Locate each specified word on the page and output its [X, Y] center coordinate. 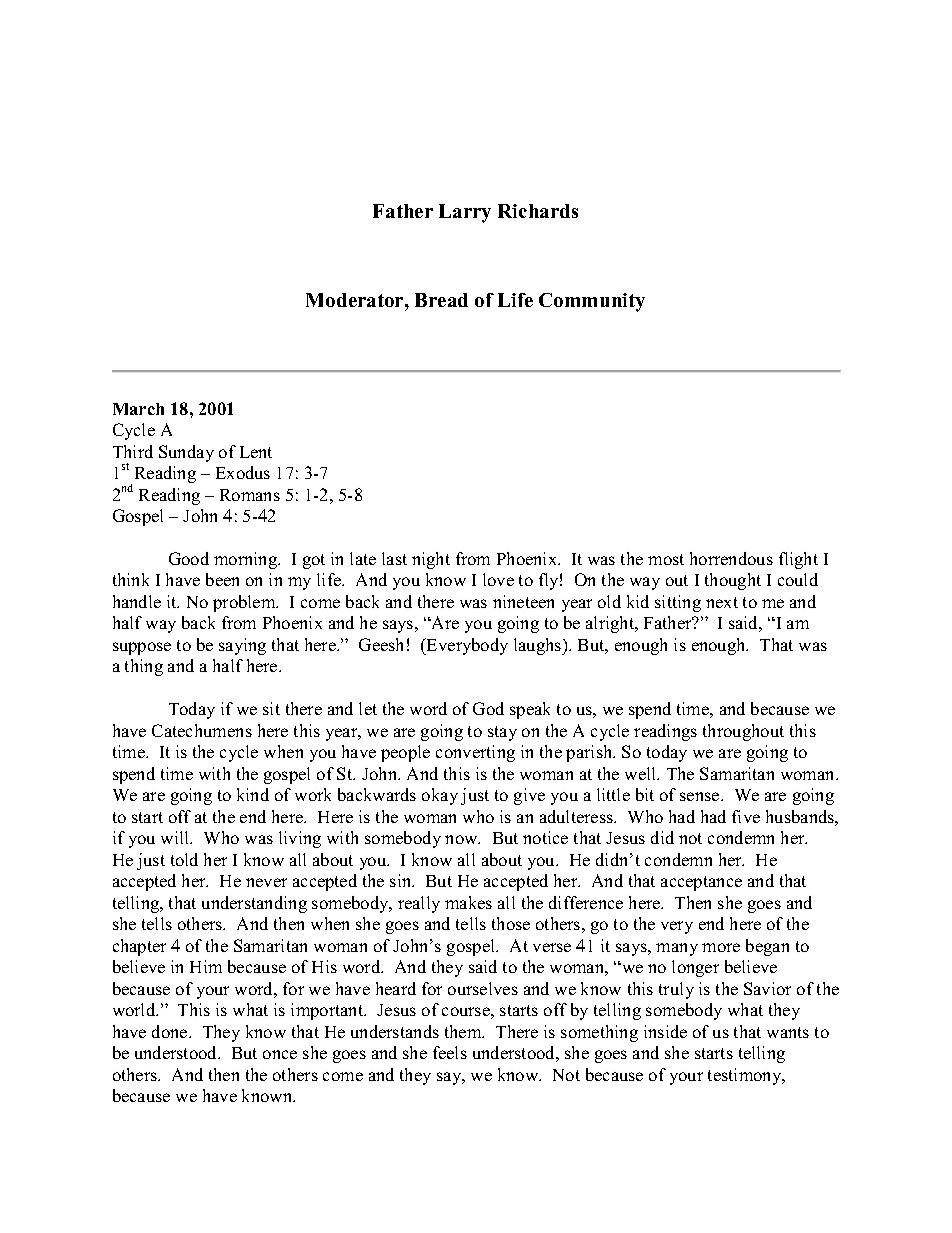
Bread [441, 300]
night [431, 560]
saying [242, 646]
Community [592, 302]
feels [450, 1052]
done [171, 1031]
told [184, 859]
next [722, 602]
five [746, 816]
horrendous [731, 558]
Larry [465, 213]
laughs [539, 646]
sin [402, 880]
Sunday [186, 453]
